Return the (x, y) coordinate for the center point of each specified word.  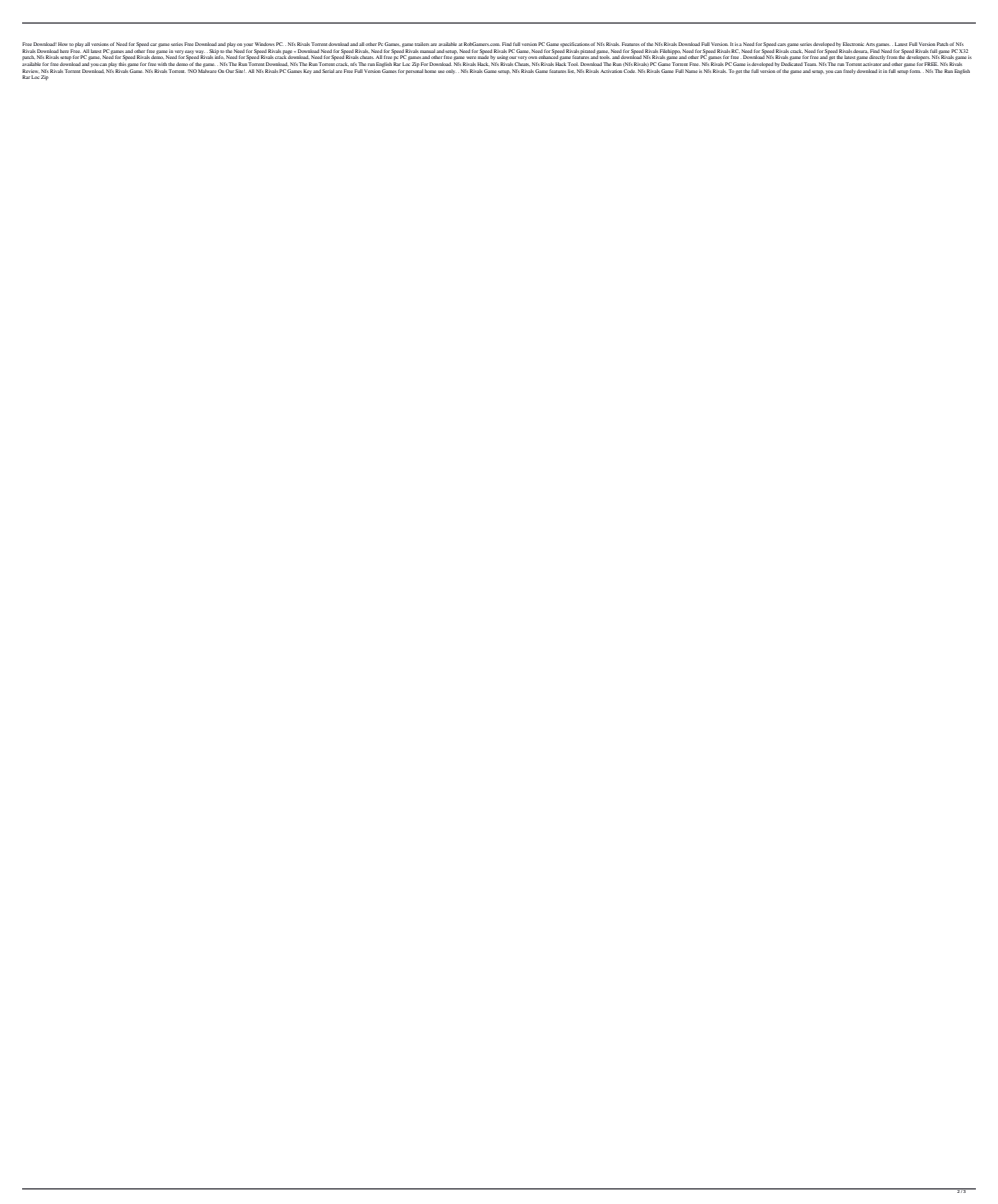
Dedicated (792, 64)
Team (810, 64)
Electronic (853, 44)
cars (781, 44)
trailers (423, 44)
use (441, 71)
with (162, 64)
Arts (870, 44)
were (471, 58)
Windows (265, 44)
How (63, 44)
